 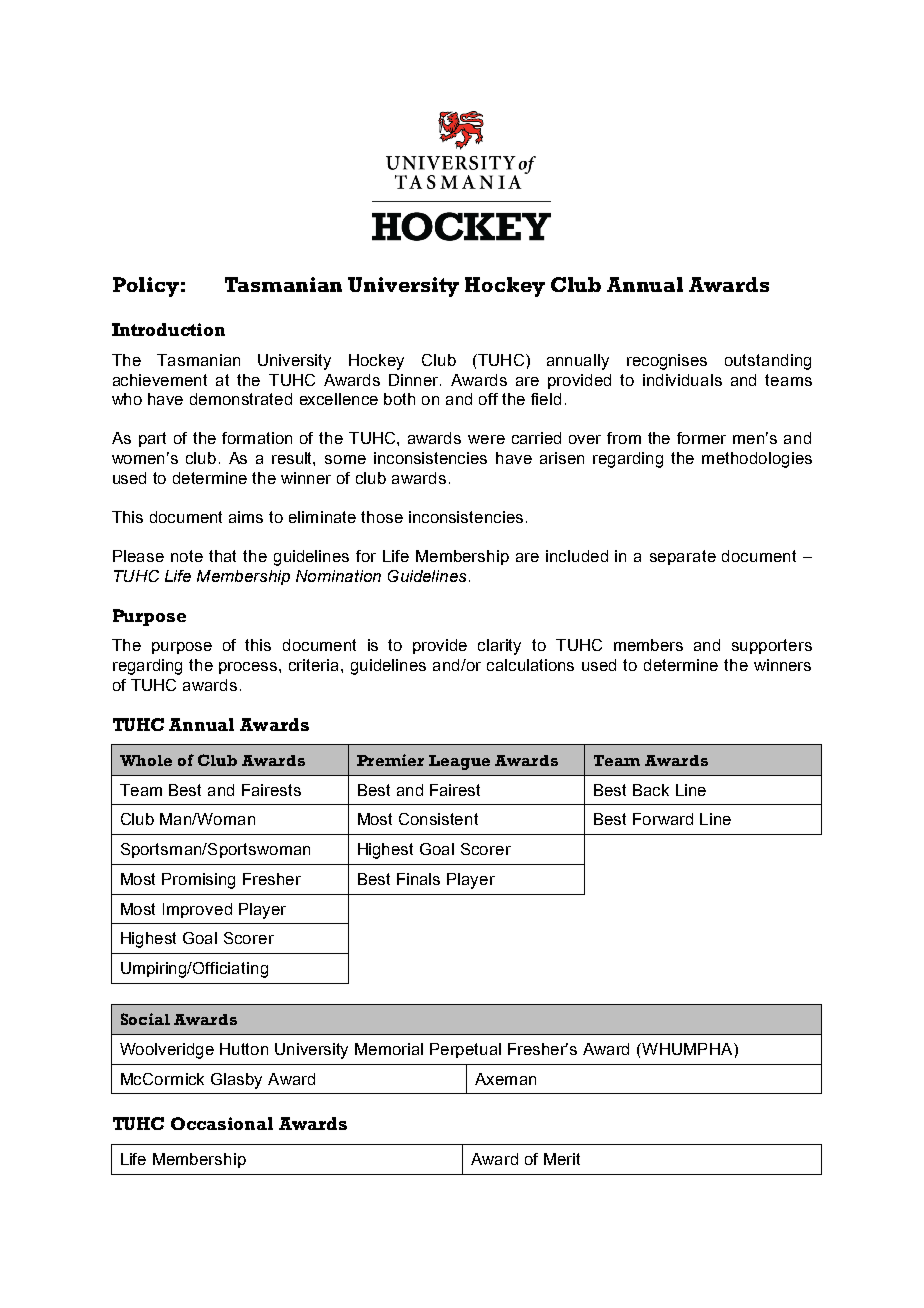 What do you see at coordinates (415, 380) in the screenshot?
I see `Dinner` at bounding box center [415, 380].
